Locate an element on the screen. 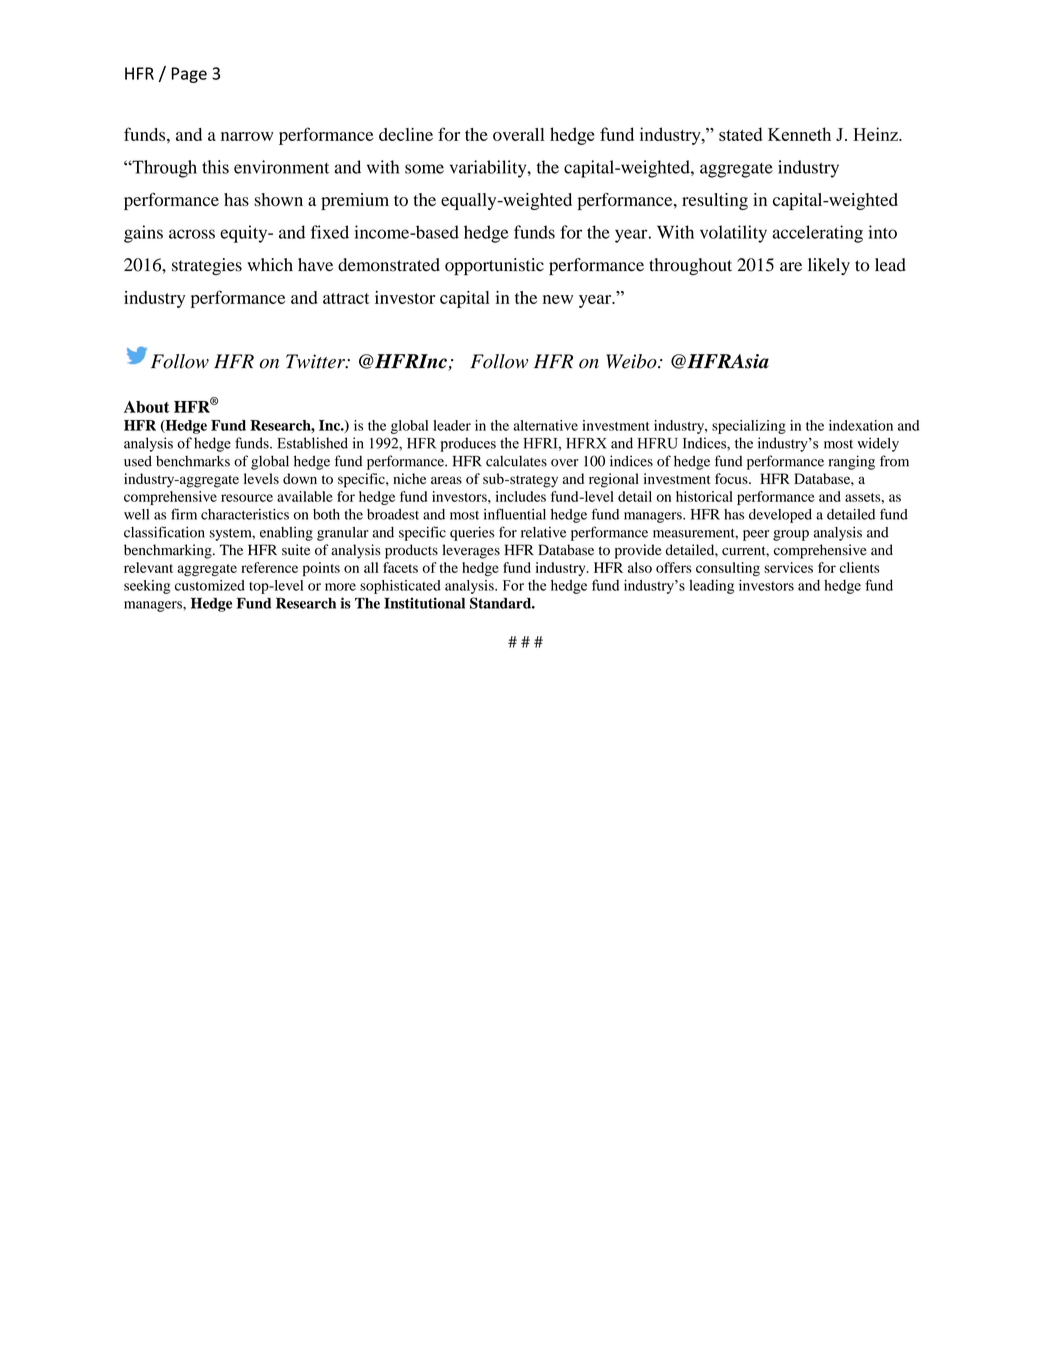  Kenneth is located at coordinates (799, 134).
